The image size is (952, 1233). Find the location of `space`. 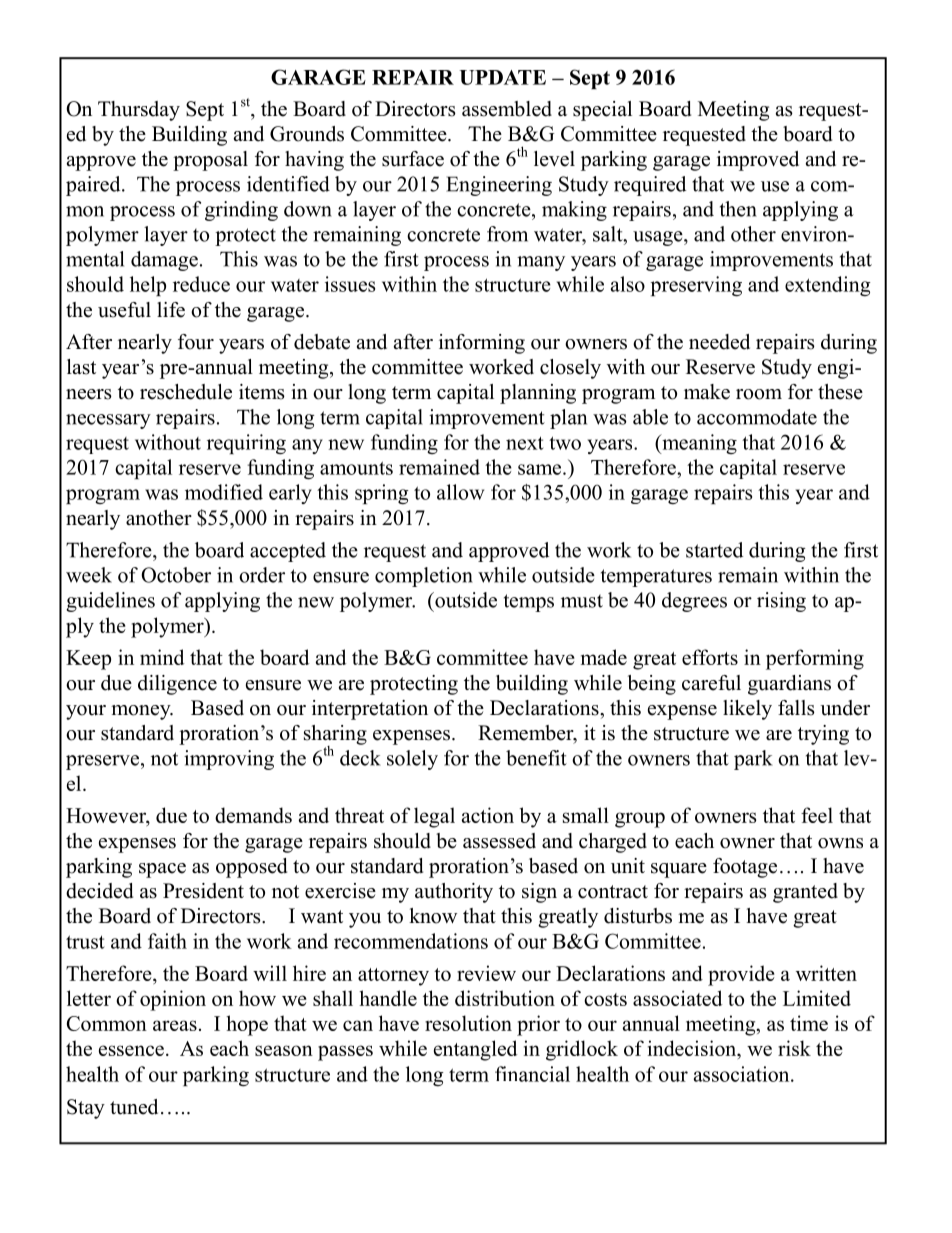

space is located at coordinates (162, 870).
